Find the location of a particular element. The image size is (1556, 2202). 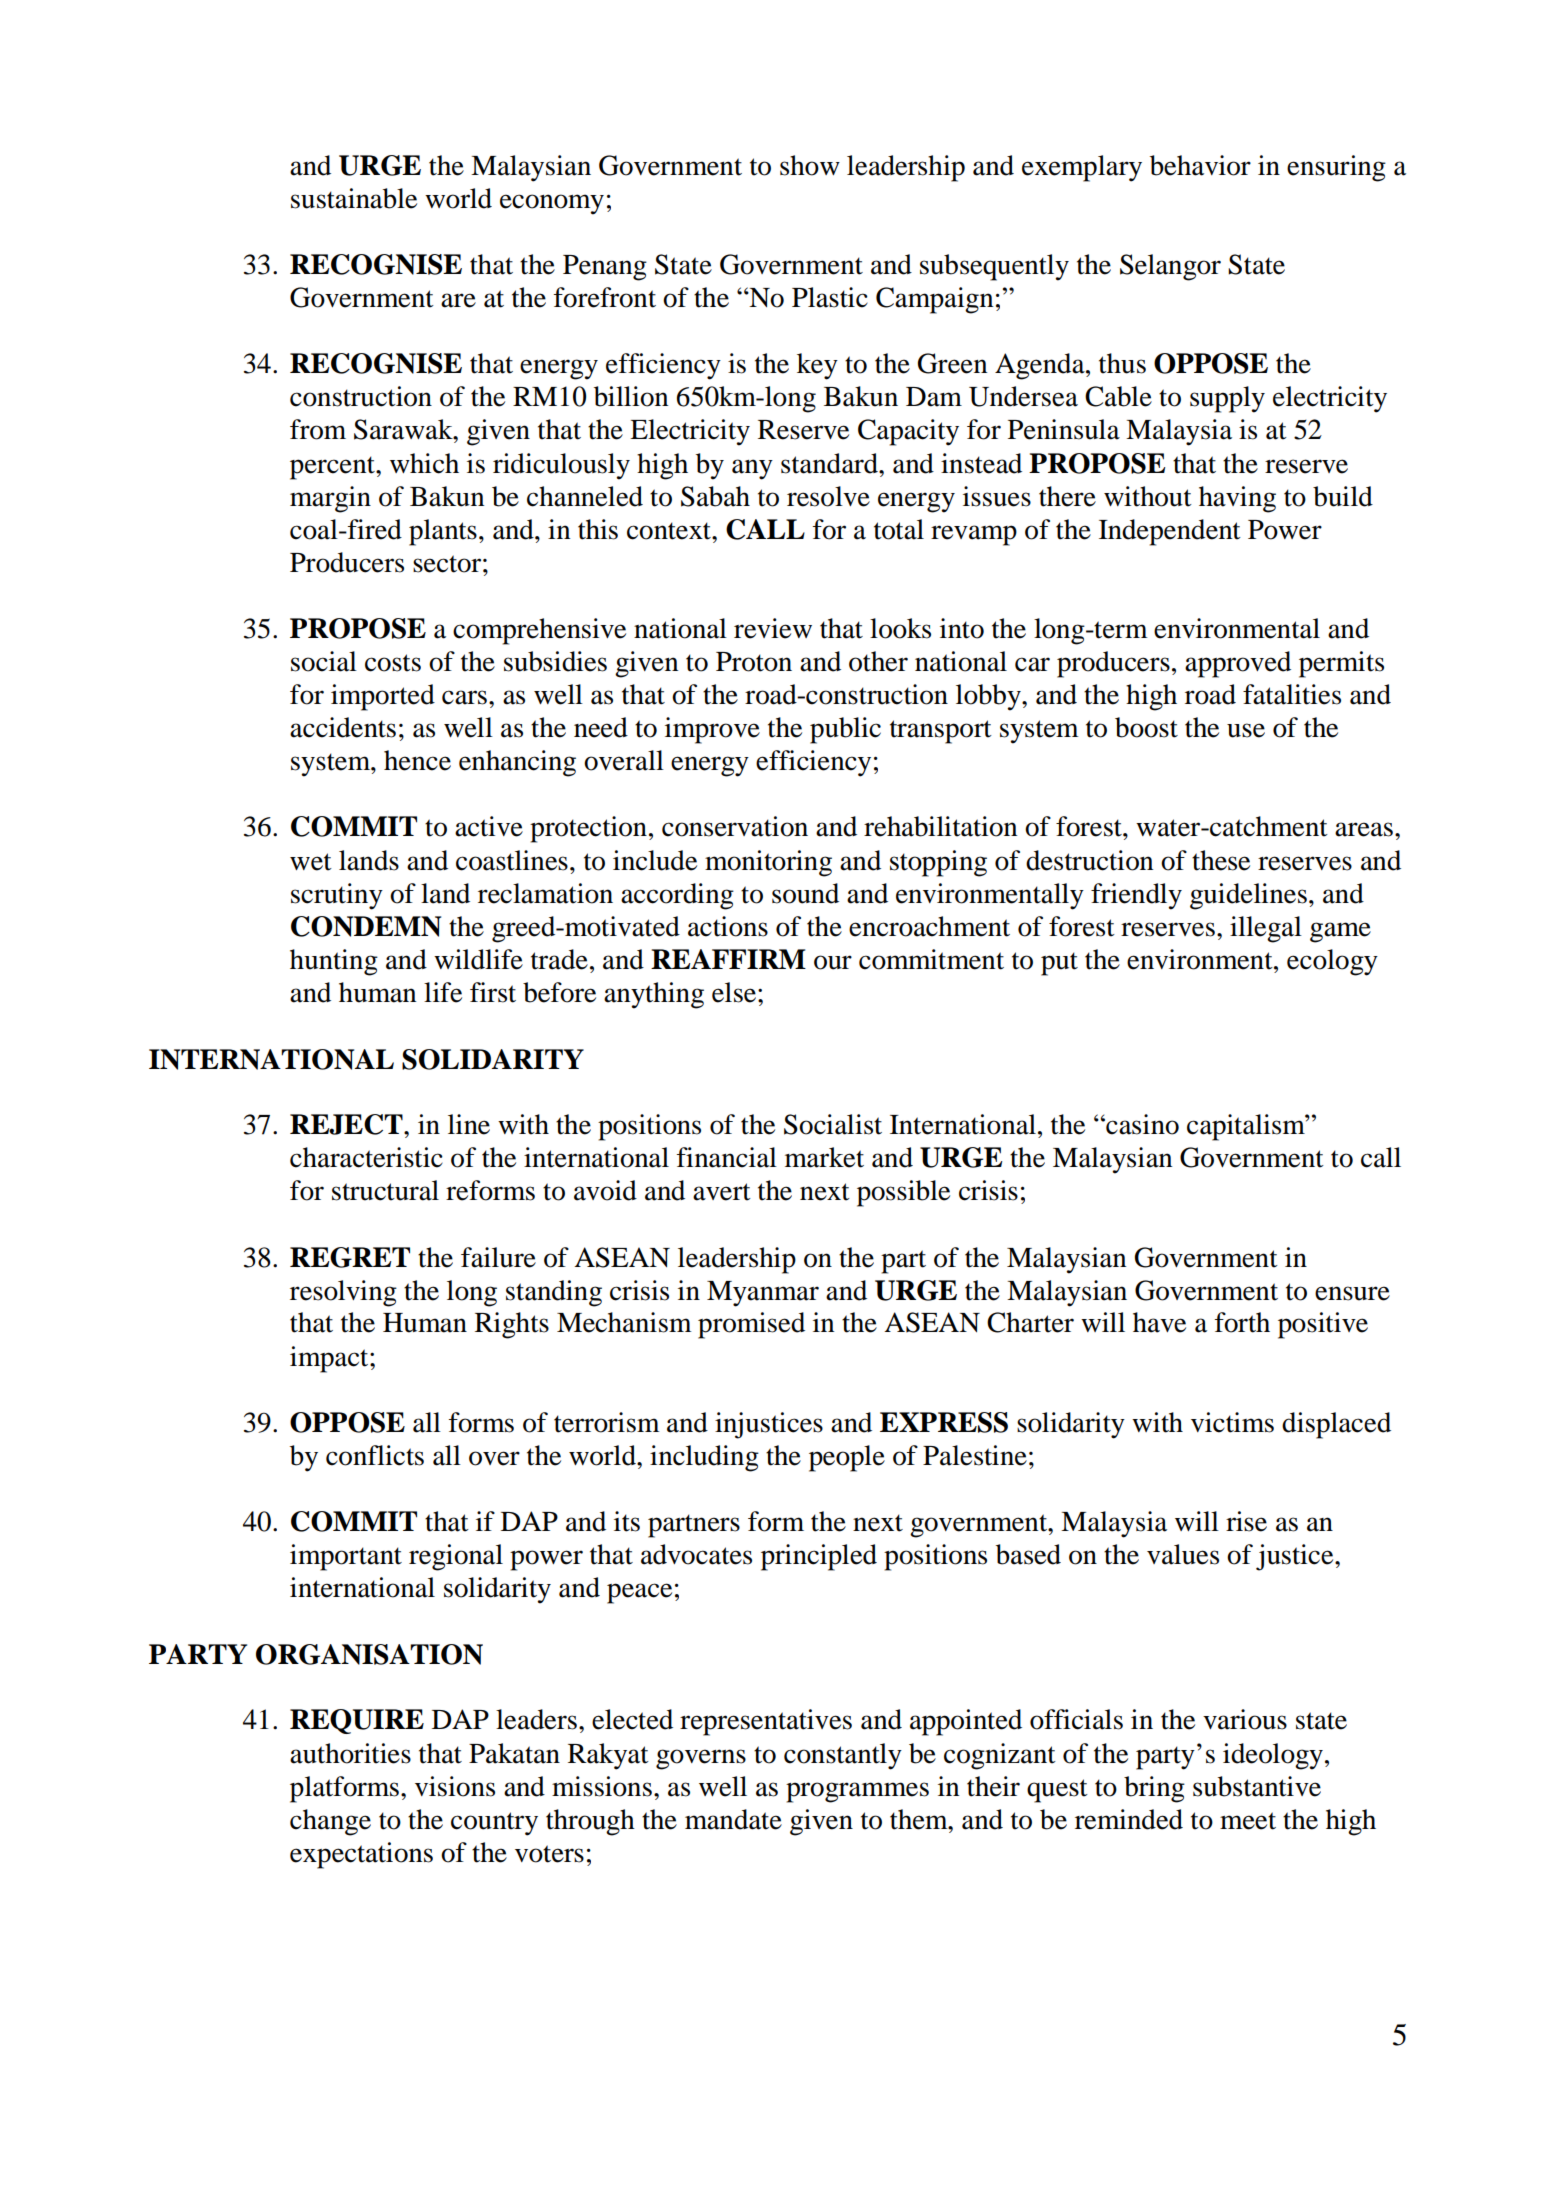

sustainable is located at coordinates (354, 198).
